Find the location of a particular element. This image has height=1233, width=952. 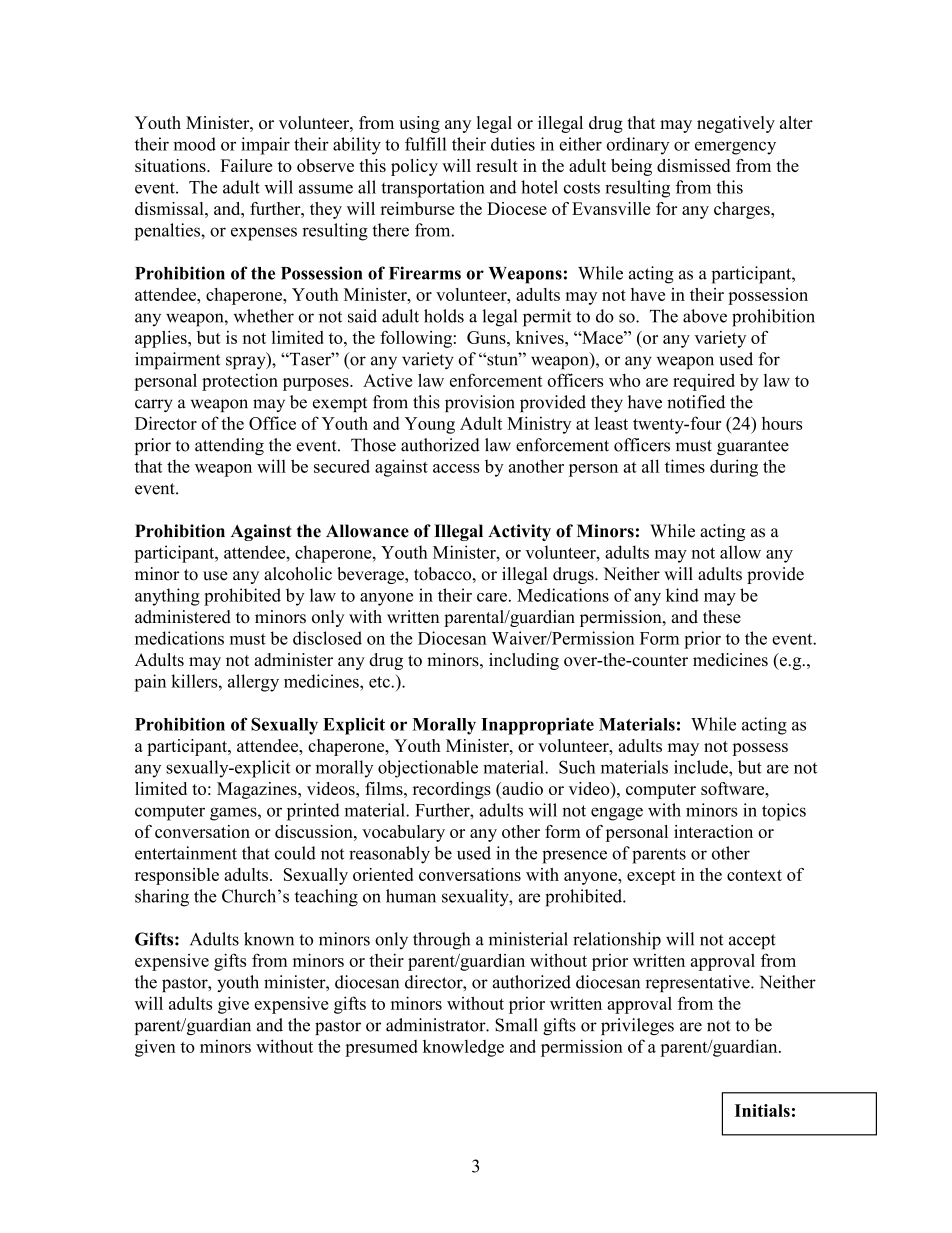

knowledge is located at coordinates (463, 1048).
